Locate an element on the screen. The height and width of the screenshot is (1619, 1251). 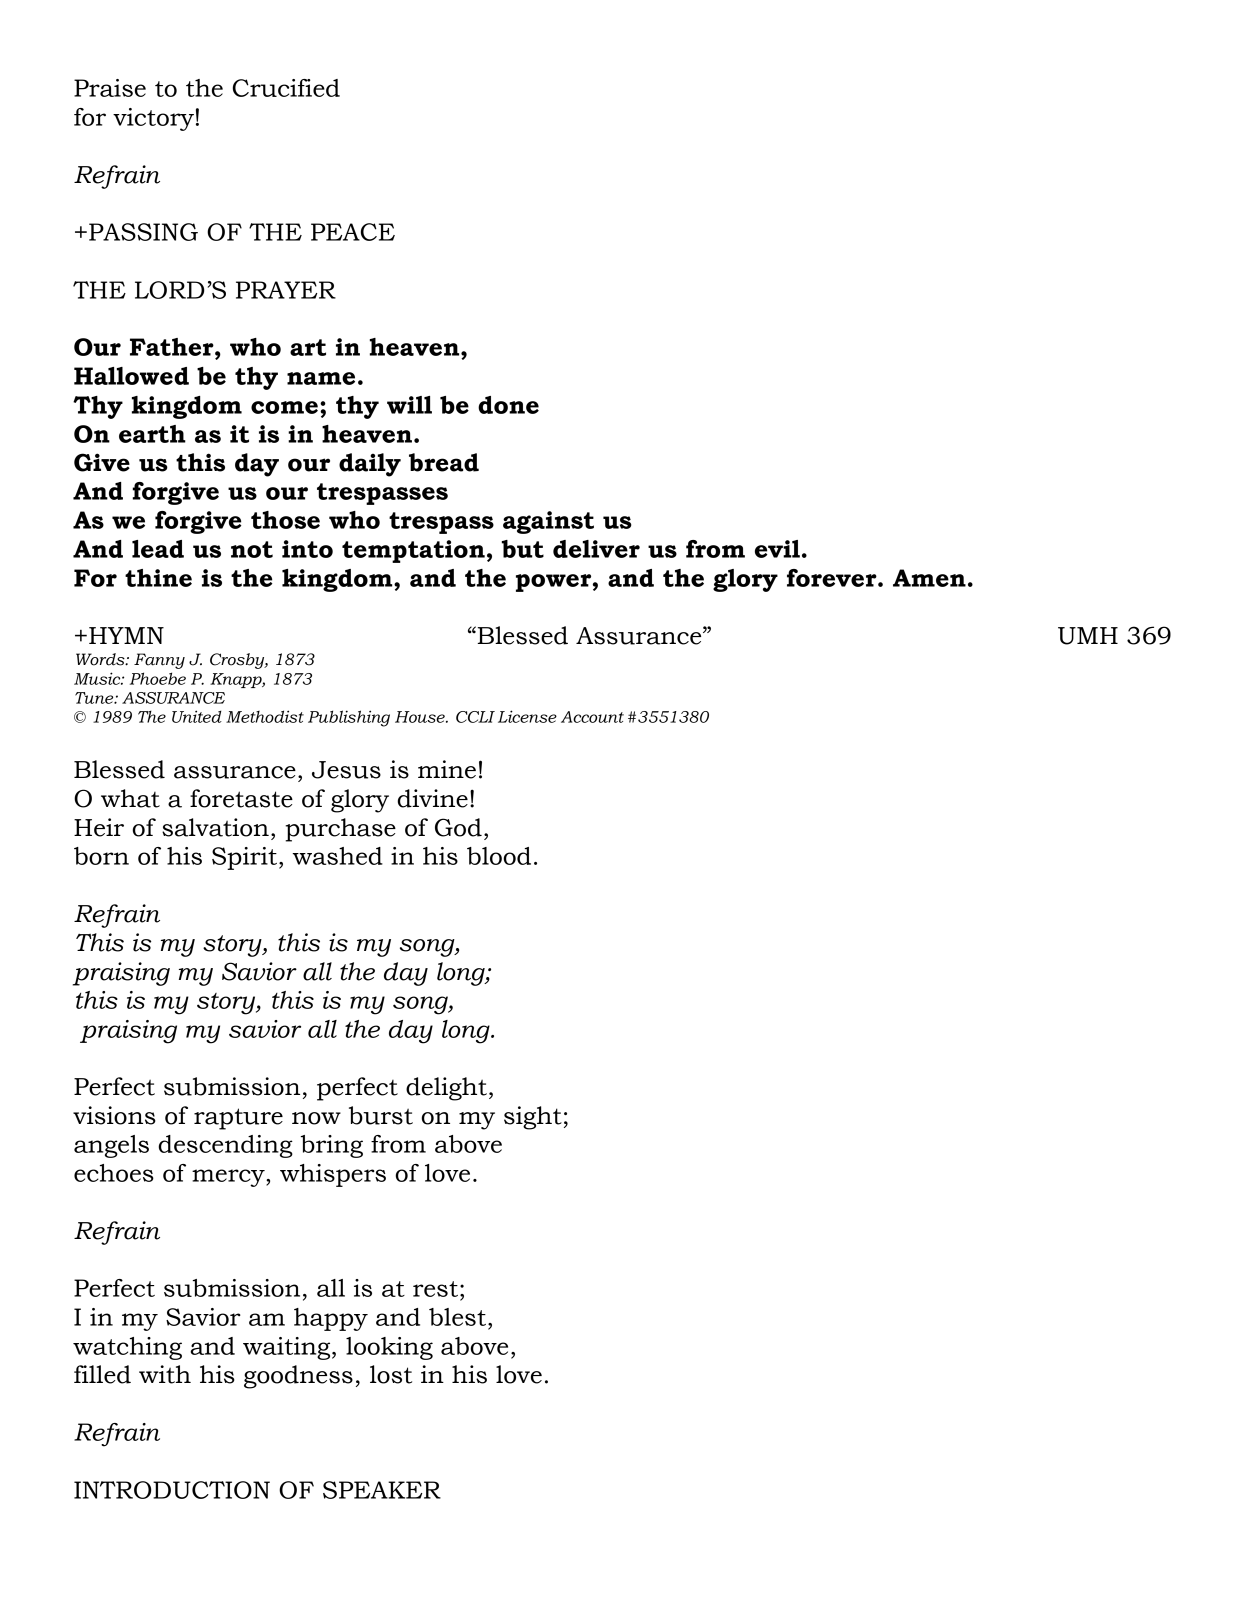
blest is located at coordinates (457, 1317).
